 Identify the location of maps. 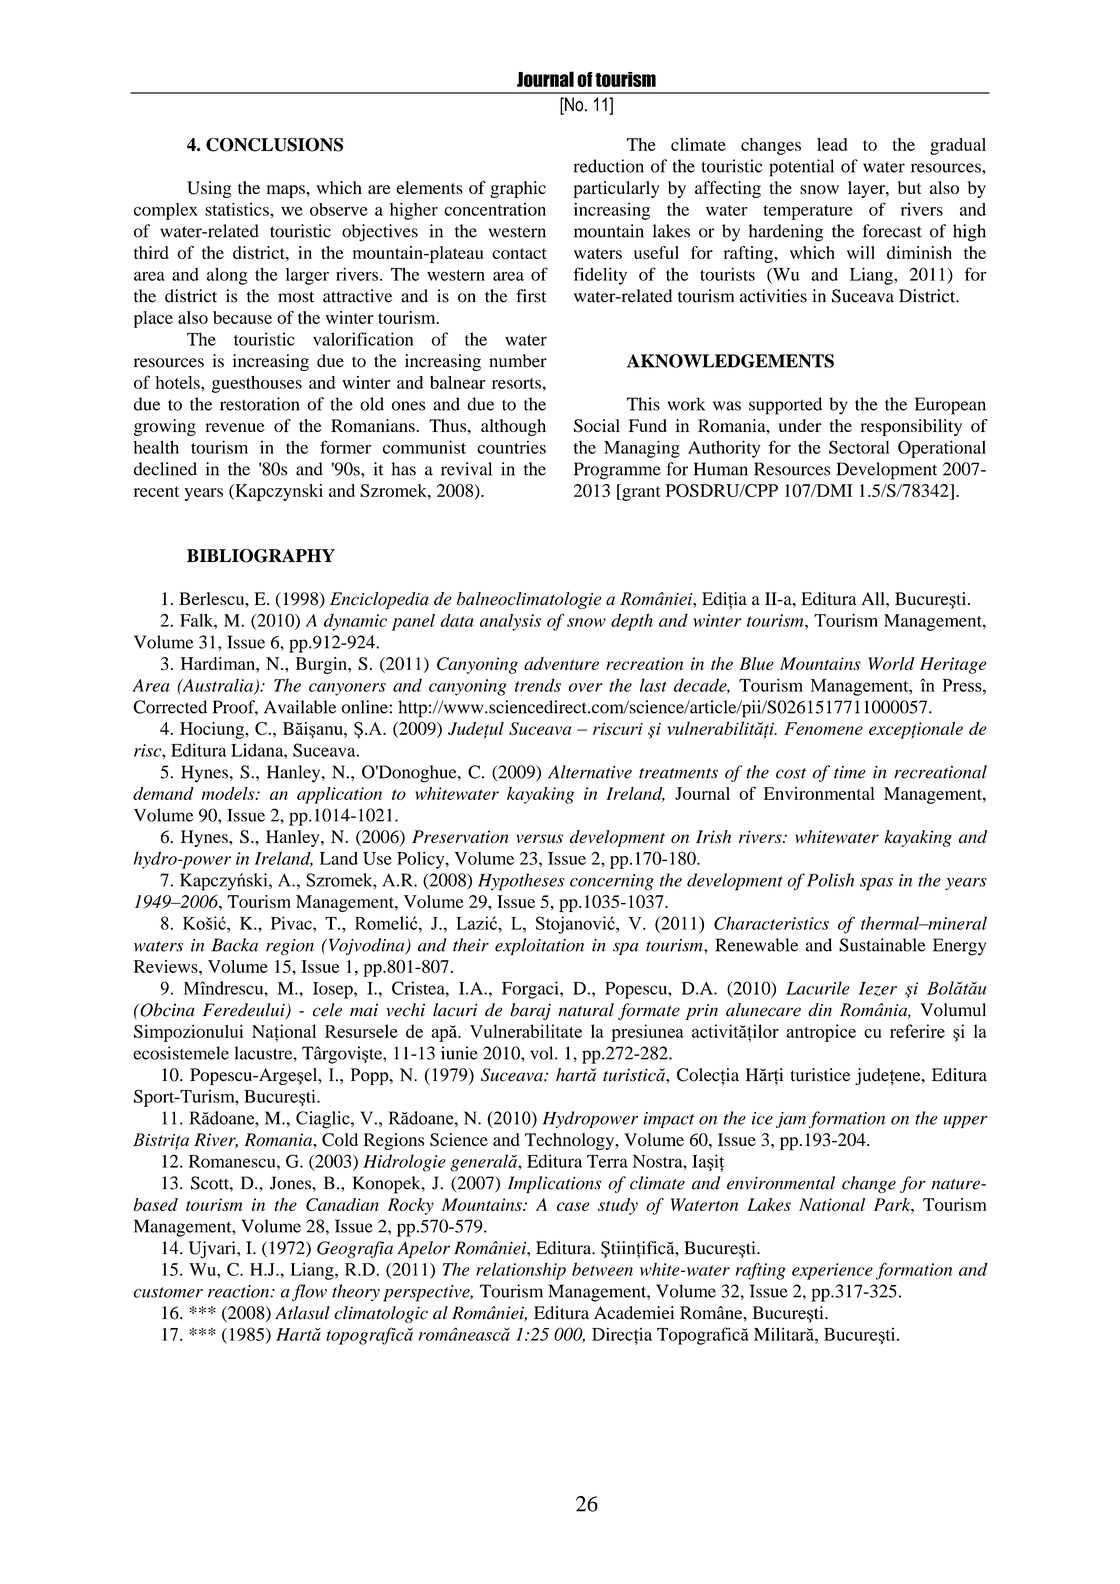
(287, 191).
